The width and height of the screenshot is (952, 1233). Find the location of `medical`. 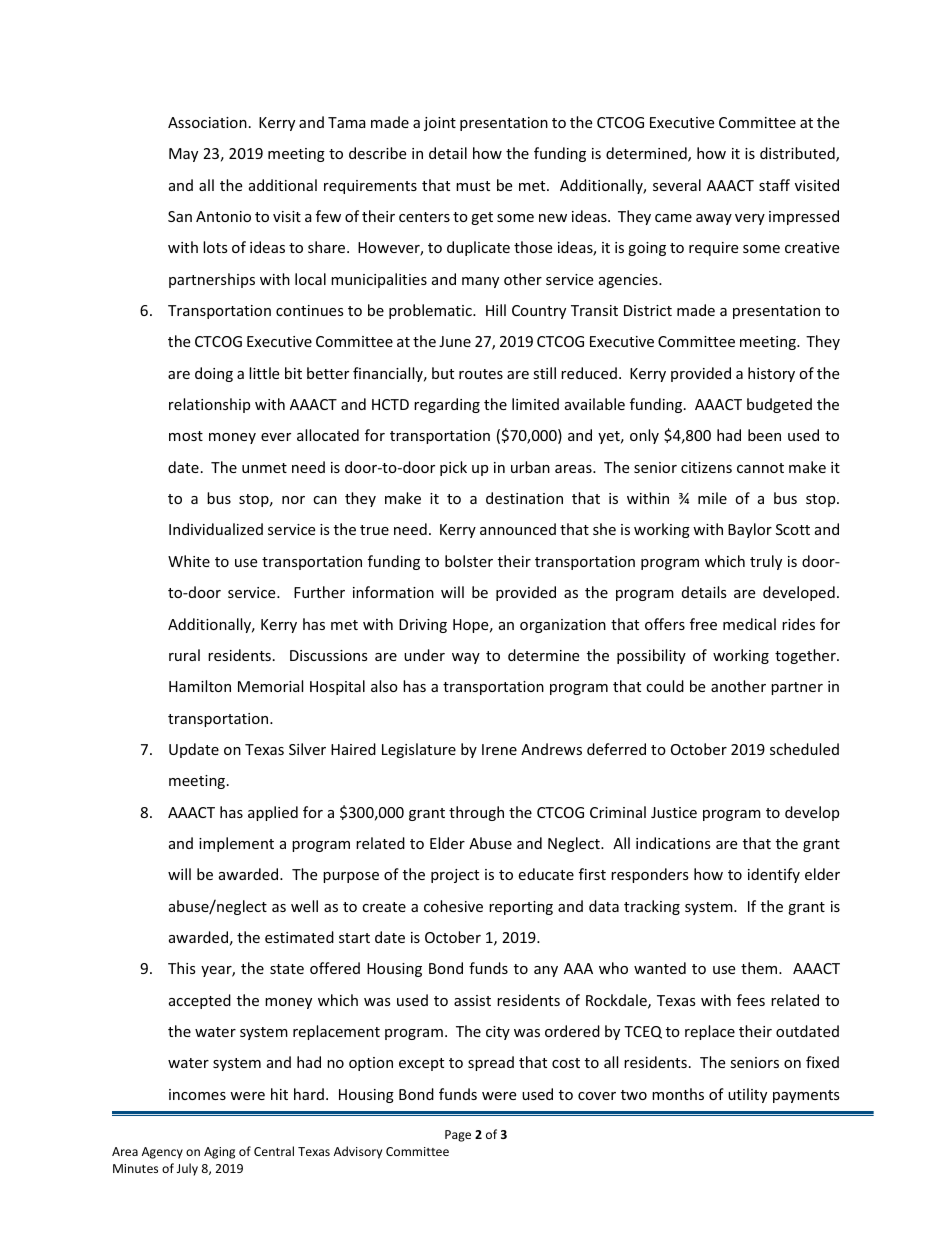

medical is located at coordinates (749, 624).
